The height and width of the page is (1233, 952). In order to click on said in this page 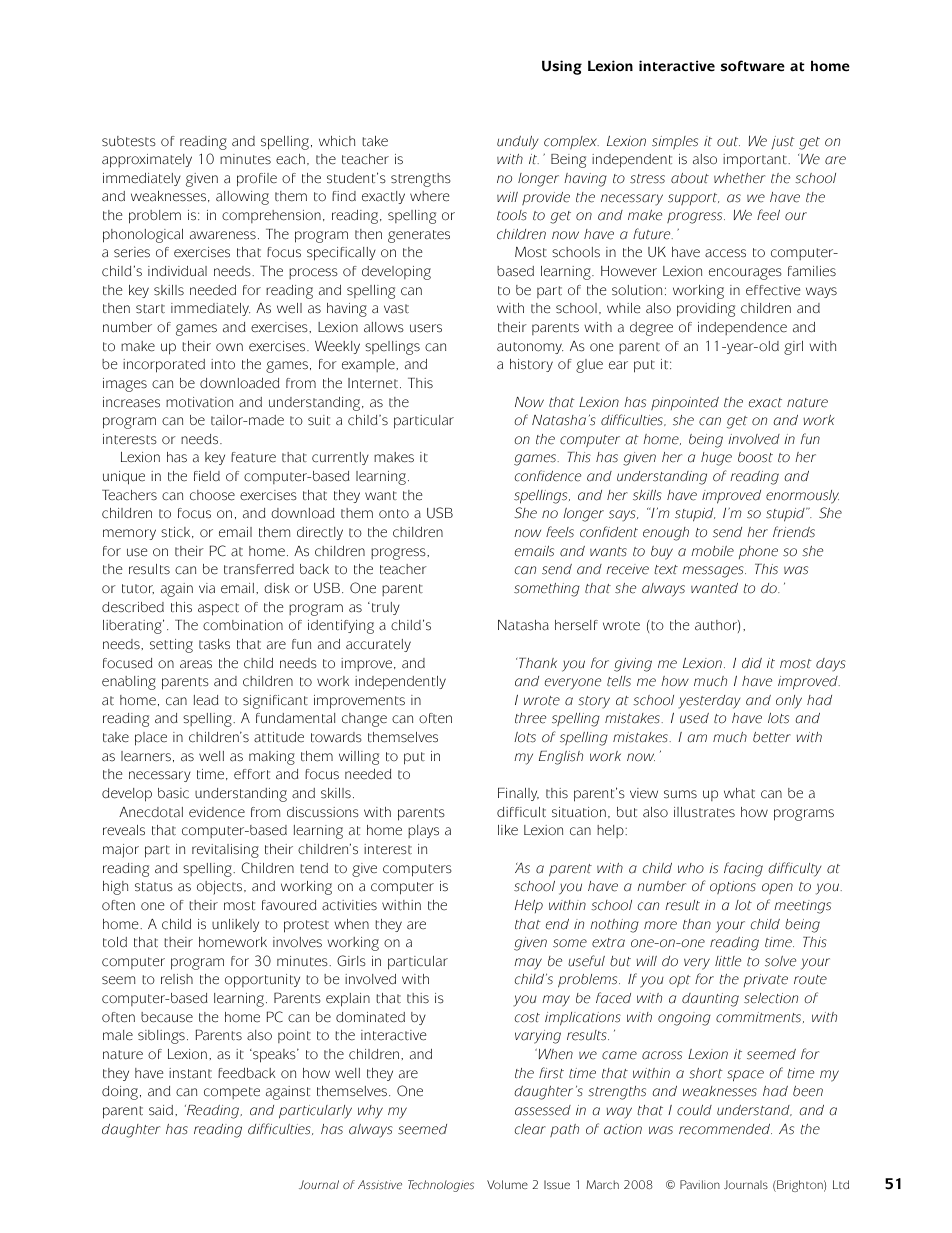, I will do `click(162, 1110)`.
